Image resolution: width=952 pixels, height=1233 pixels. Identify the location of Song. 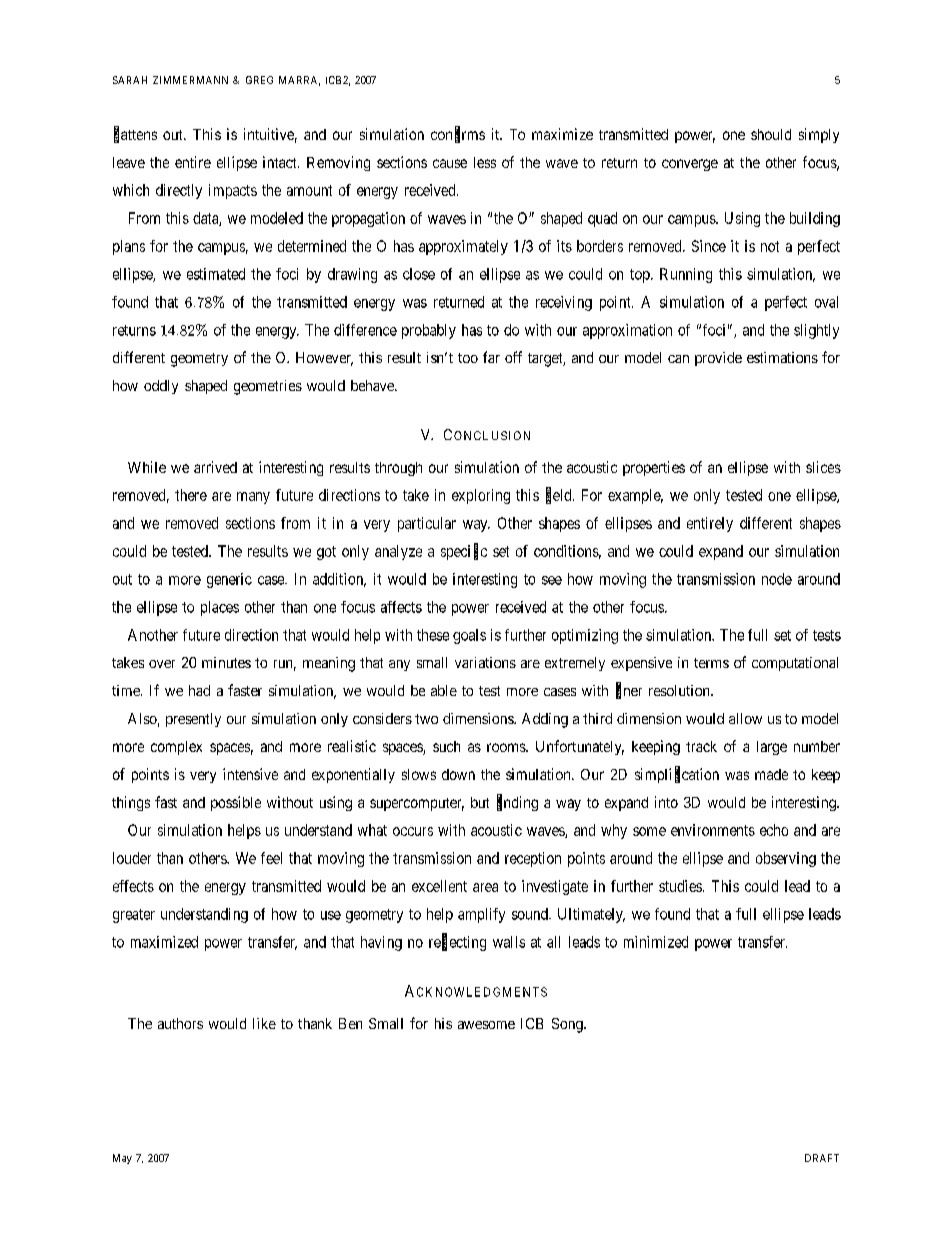
(568, 1025).
